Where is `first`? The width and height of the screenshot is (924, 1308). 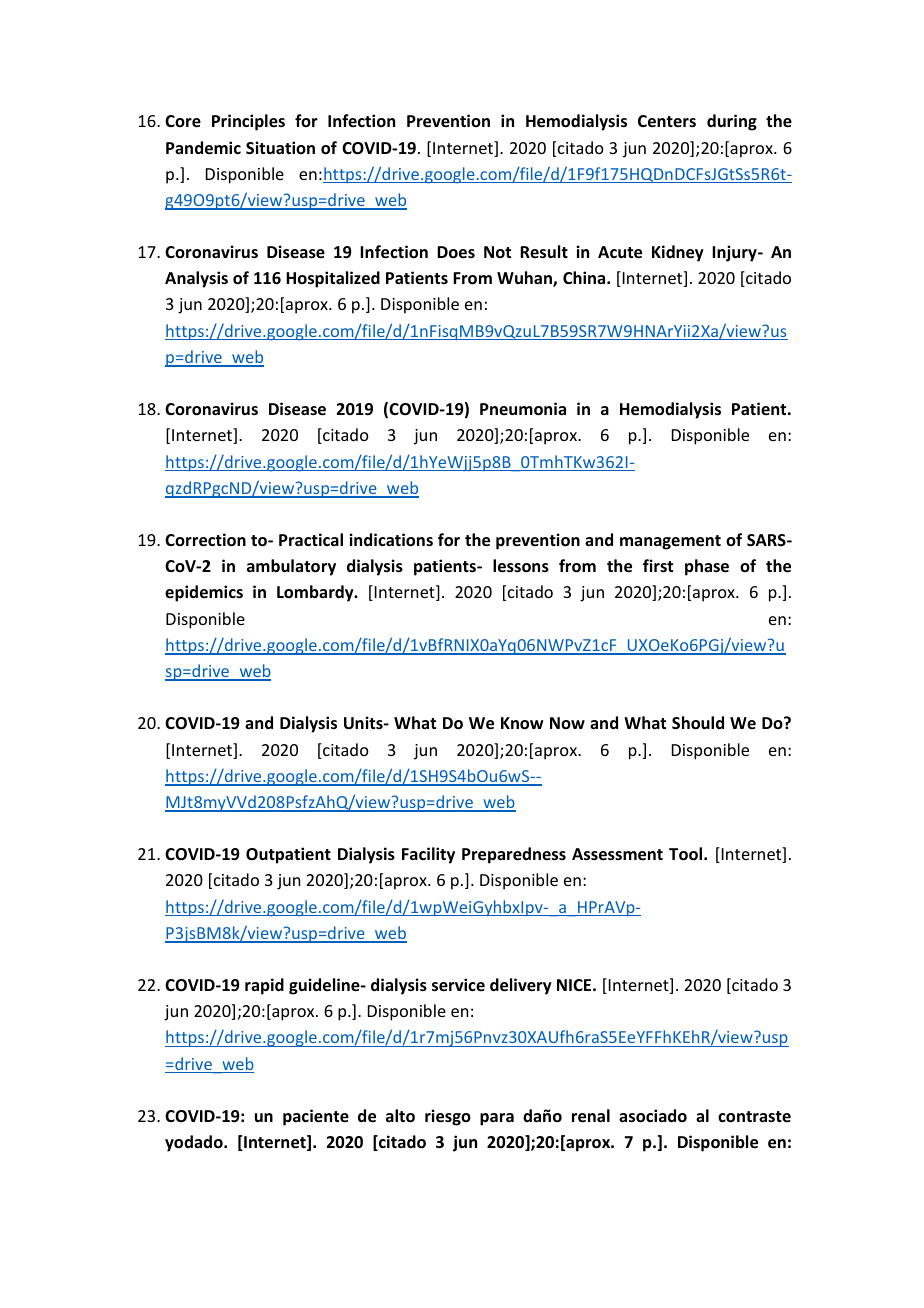
first is located at coordinates (658, 565).
